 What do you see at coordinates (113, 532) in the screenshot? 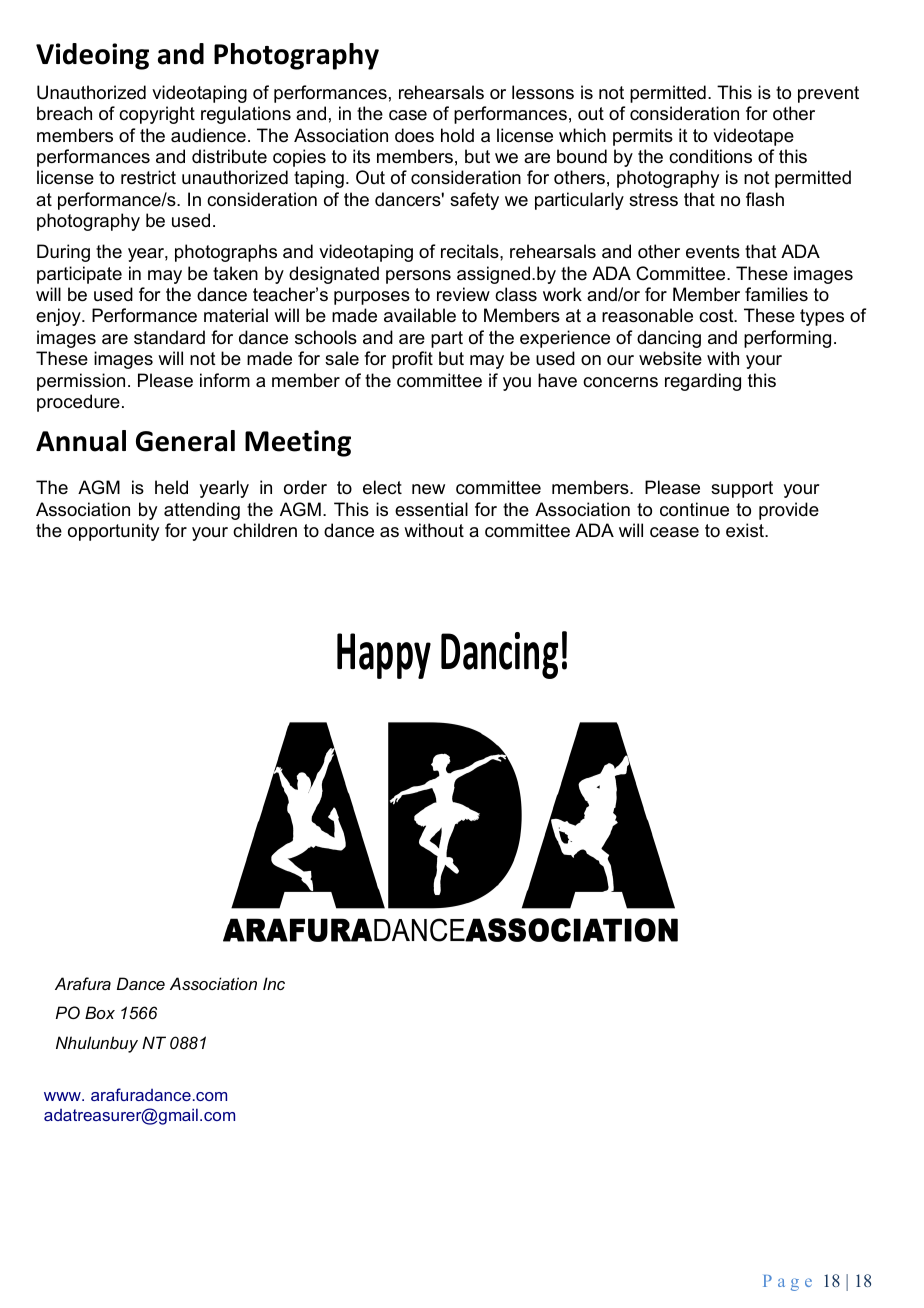
I see `opportunity` at bounding box center [113, 532].
